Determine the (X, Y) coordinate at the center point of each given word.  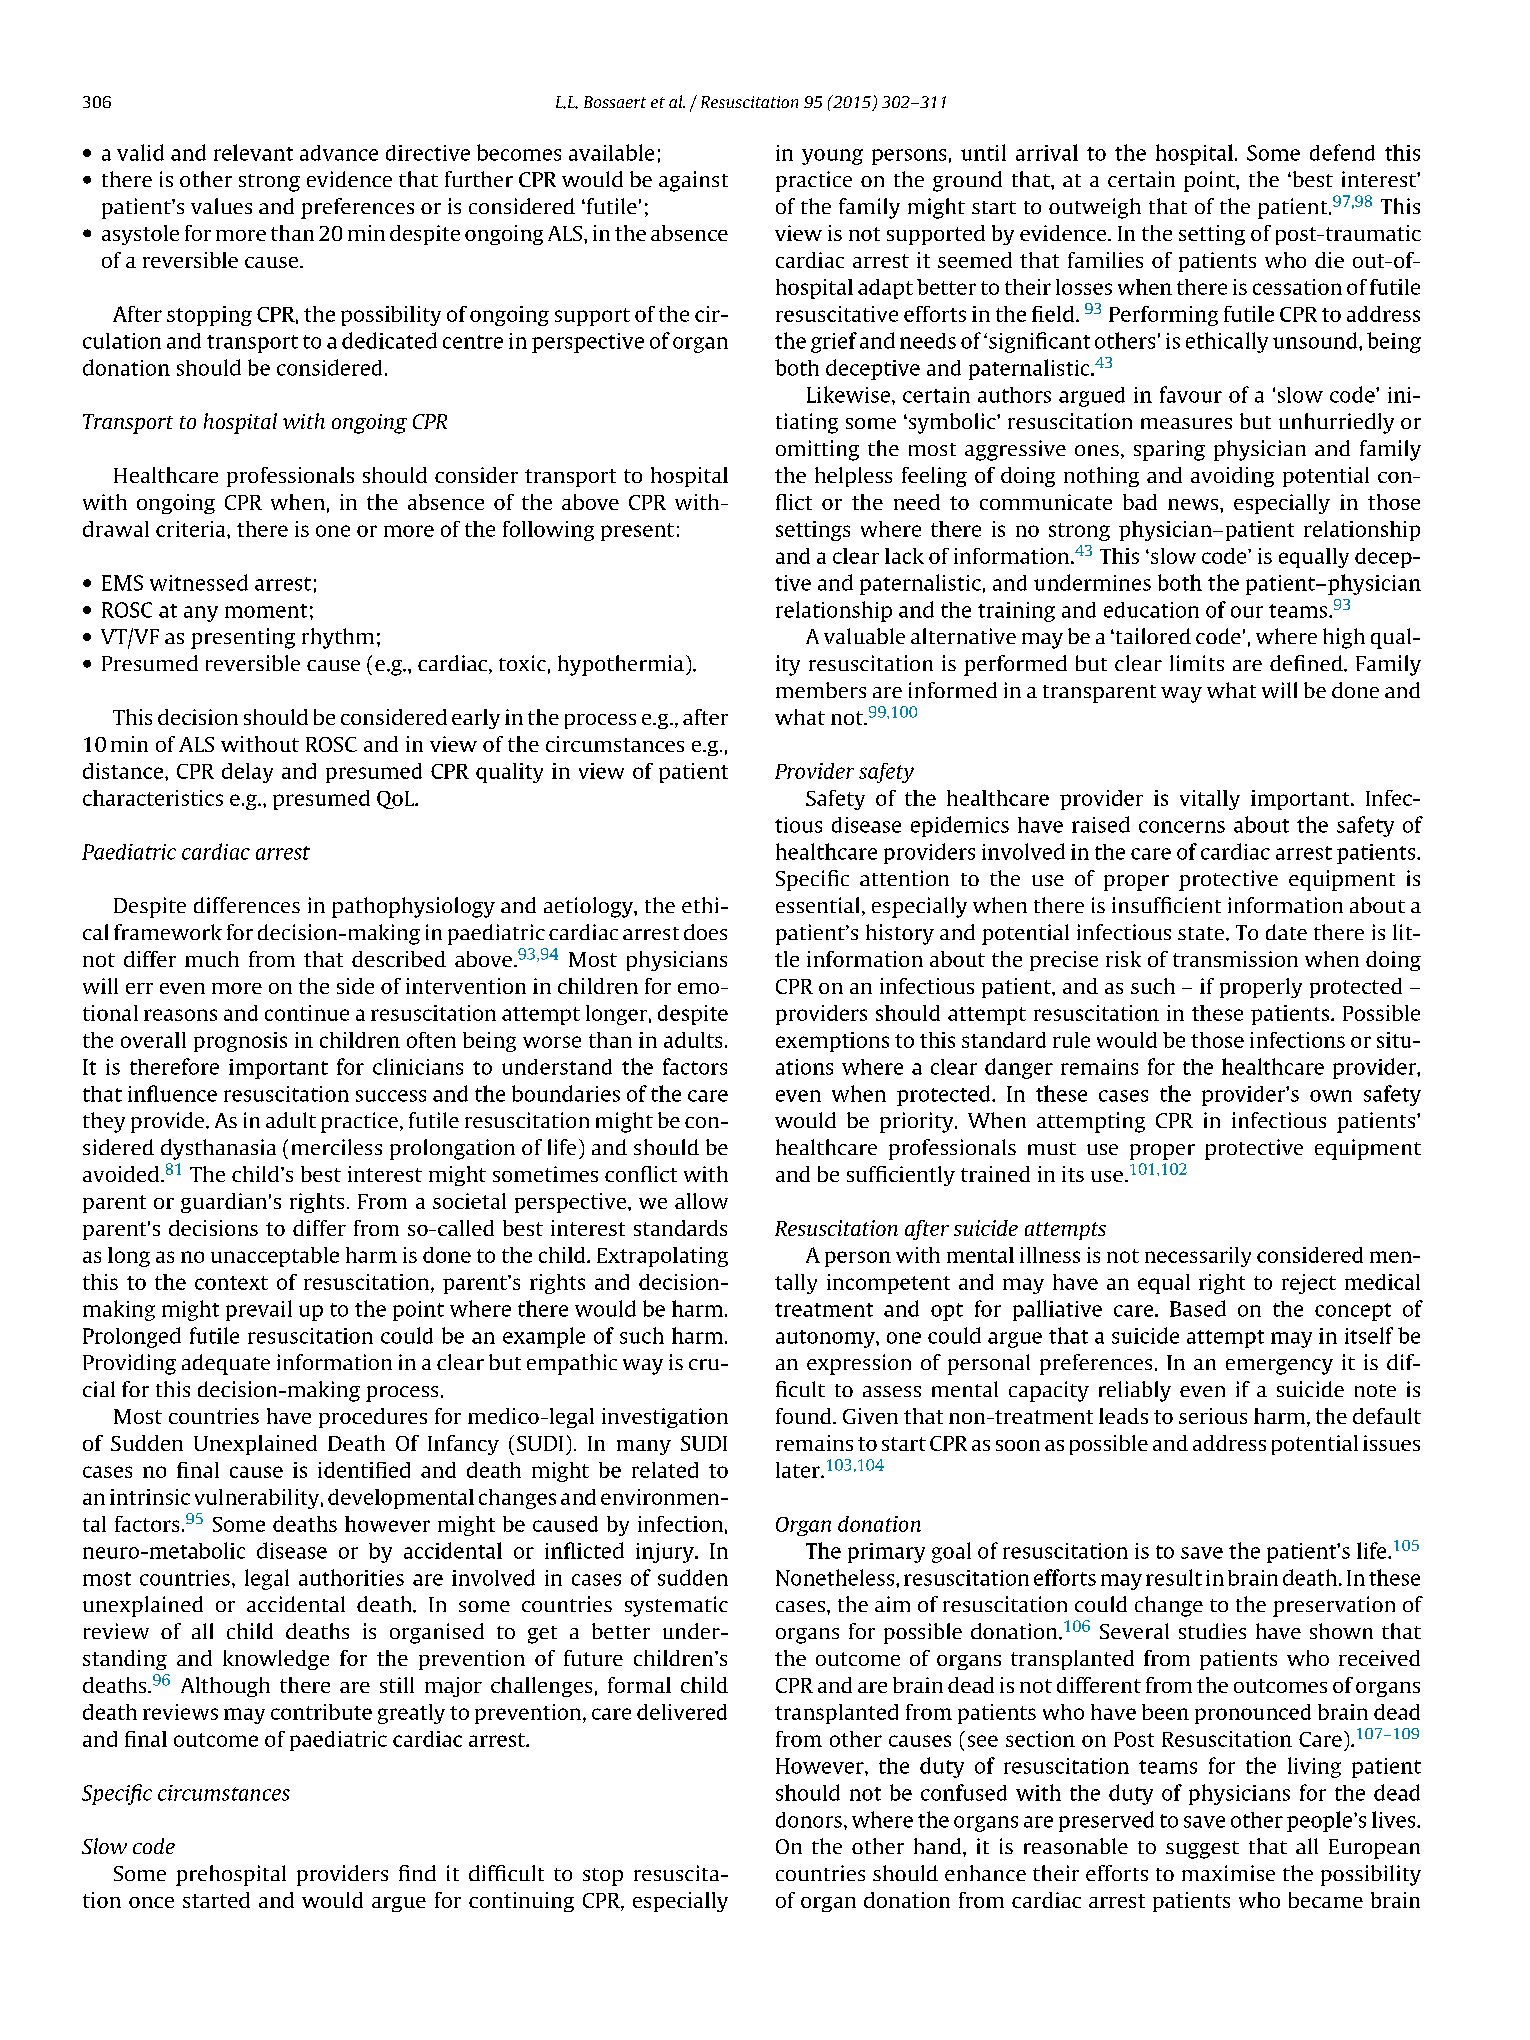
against (693, 181)
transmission (1235, 959)
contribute (321, 1712)
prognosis (240, 1042)
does (705, 932)
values (221, 206)
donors (809, 1820)
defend (1342, 152)
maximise (1228, 1873)
